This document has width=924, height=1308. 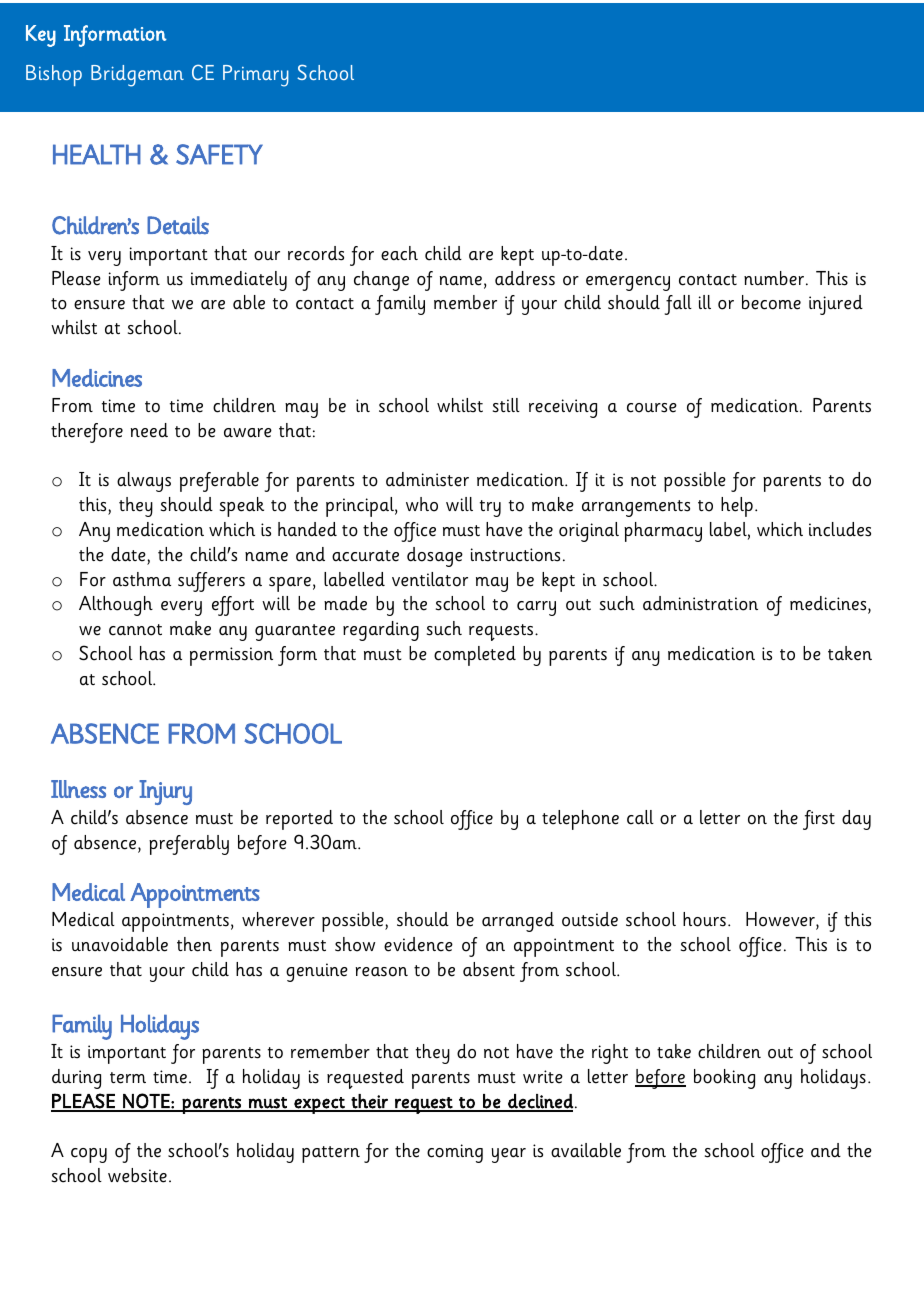 I want to click on booking, so click(x=724, y=1079).
